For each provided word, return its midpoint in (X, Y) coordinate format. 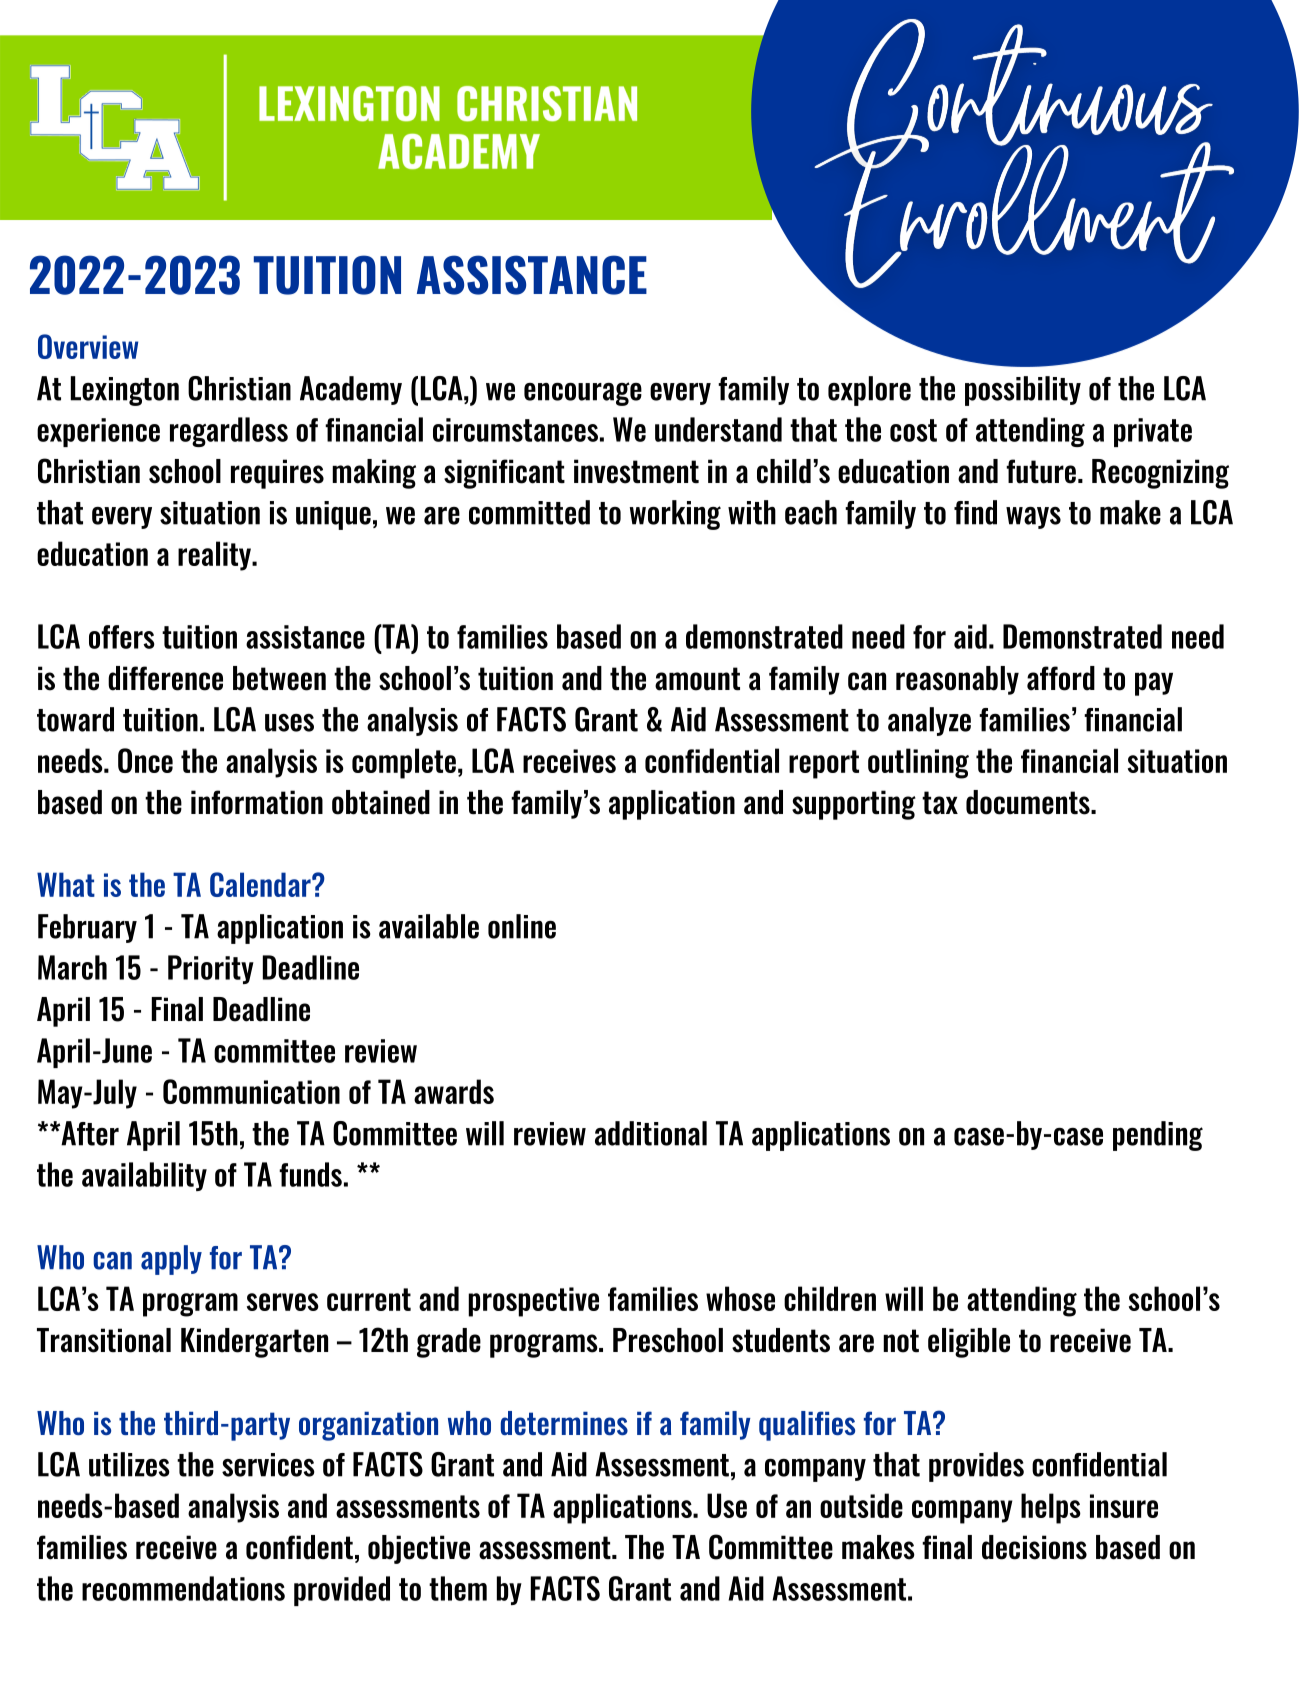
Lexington (125, 391)
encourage (583, 394)
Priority (211, 969)
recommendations (183, 1588)
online (522, 926)
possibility (1023, 391)
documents (1029, 802)
